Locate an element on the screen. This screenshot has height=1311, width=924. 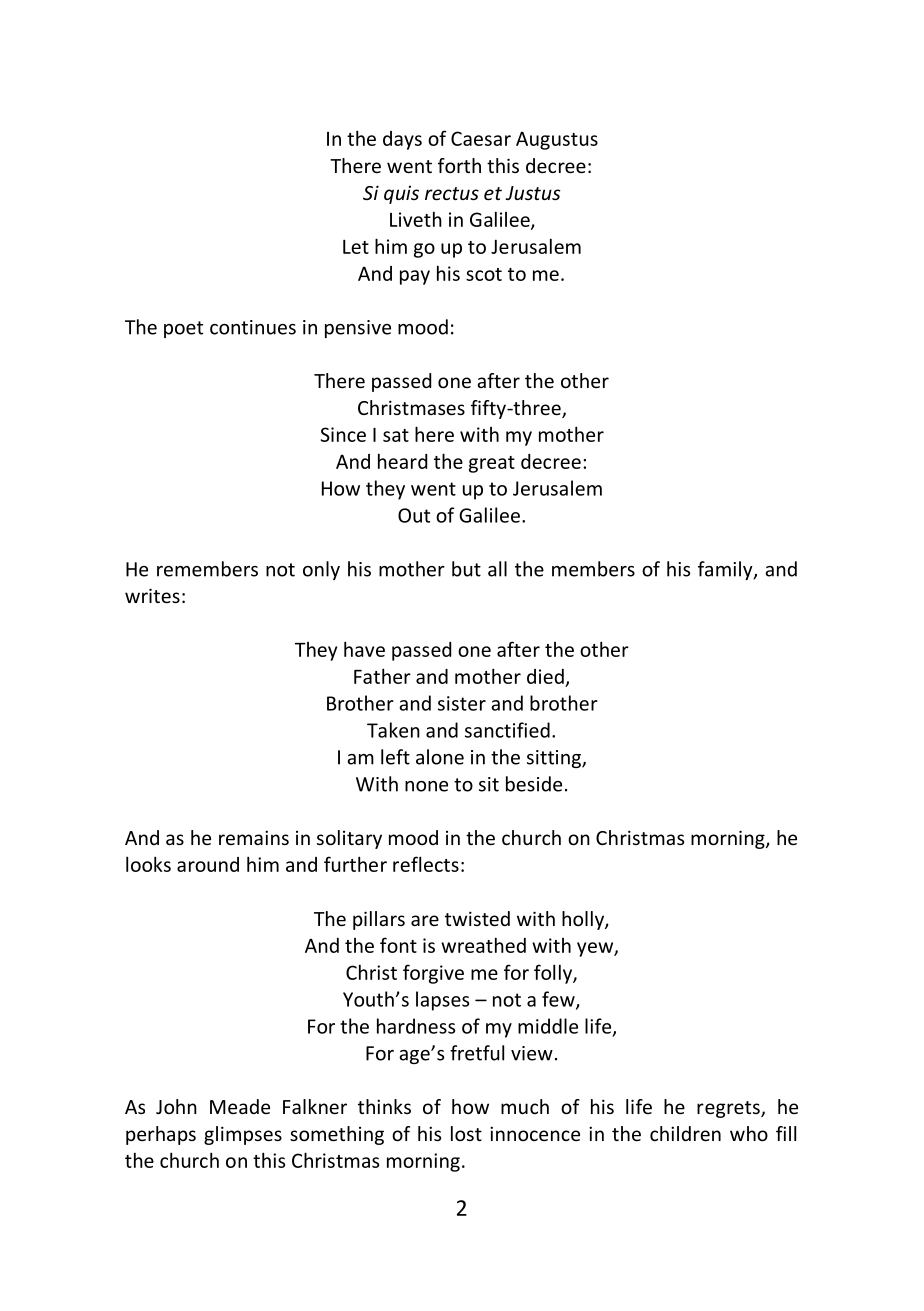
great is located at coordinates (492, 464).
